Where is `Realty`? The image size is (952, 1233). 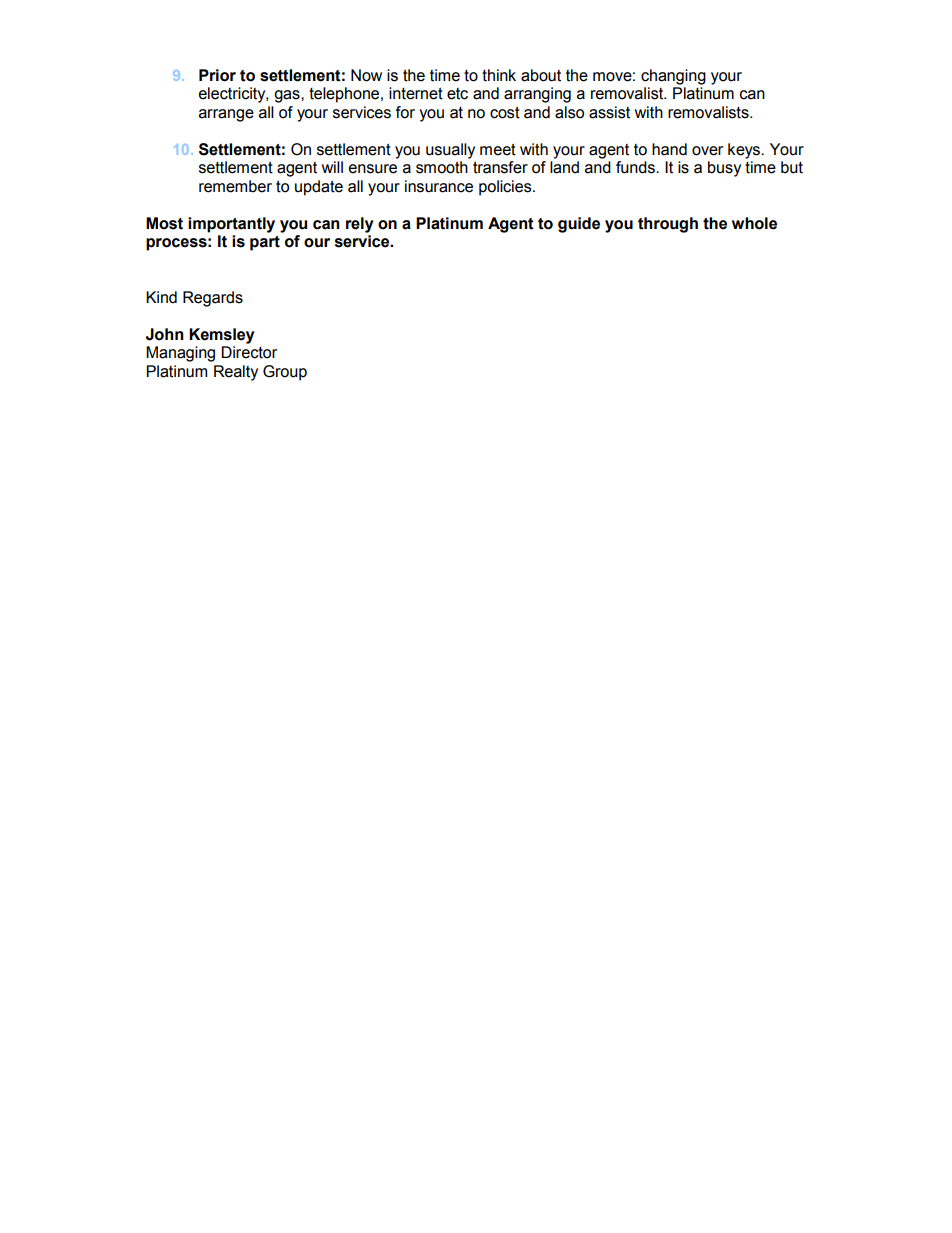 Realty is located at coordinates (236, 373).
